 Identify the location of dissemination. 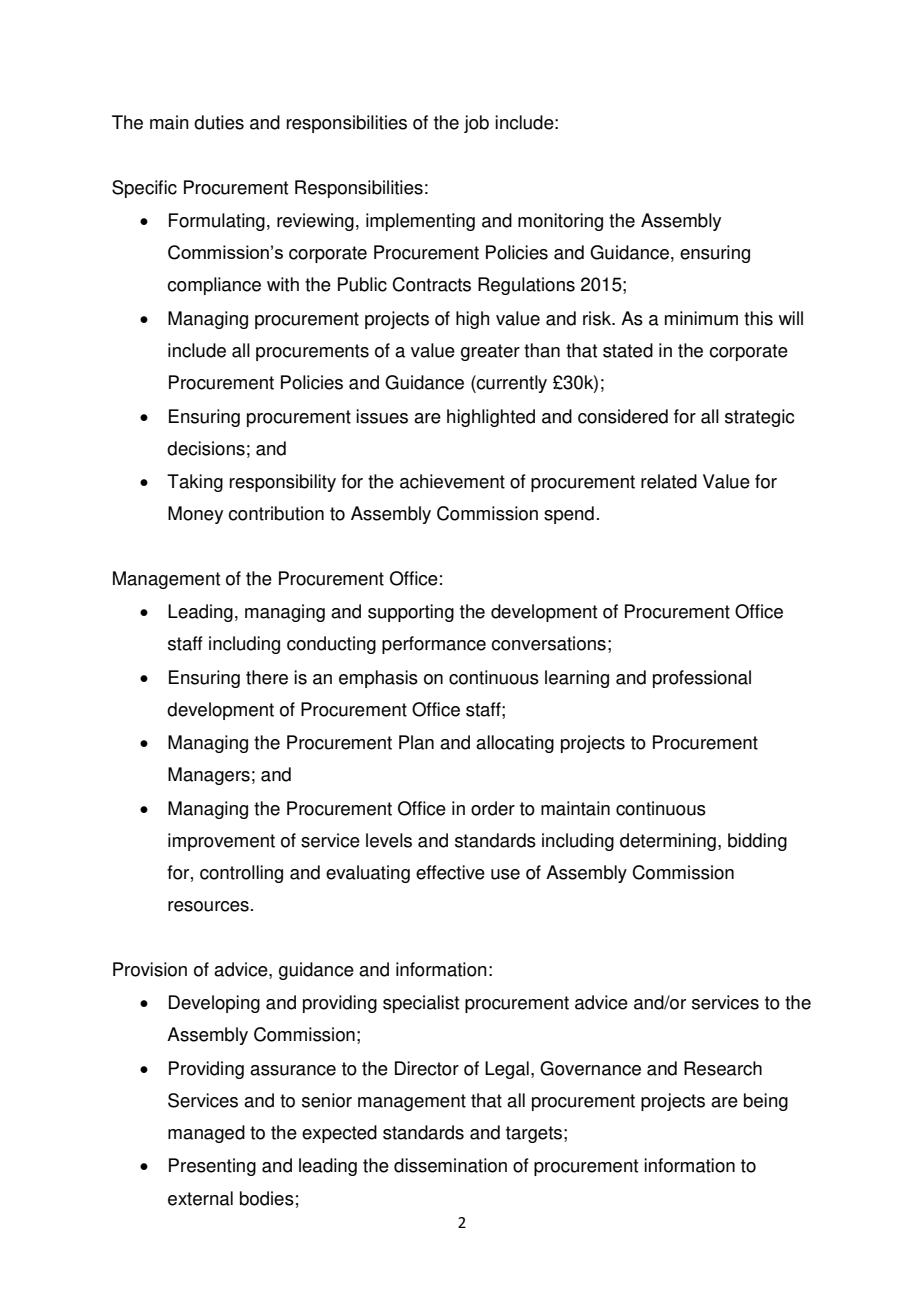
(450, 1165).
